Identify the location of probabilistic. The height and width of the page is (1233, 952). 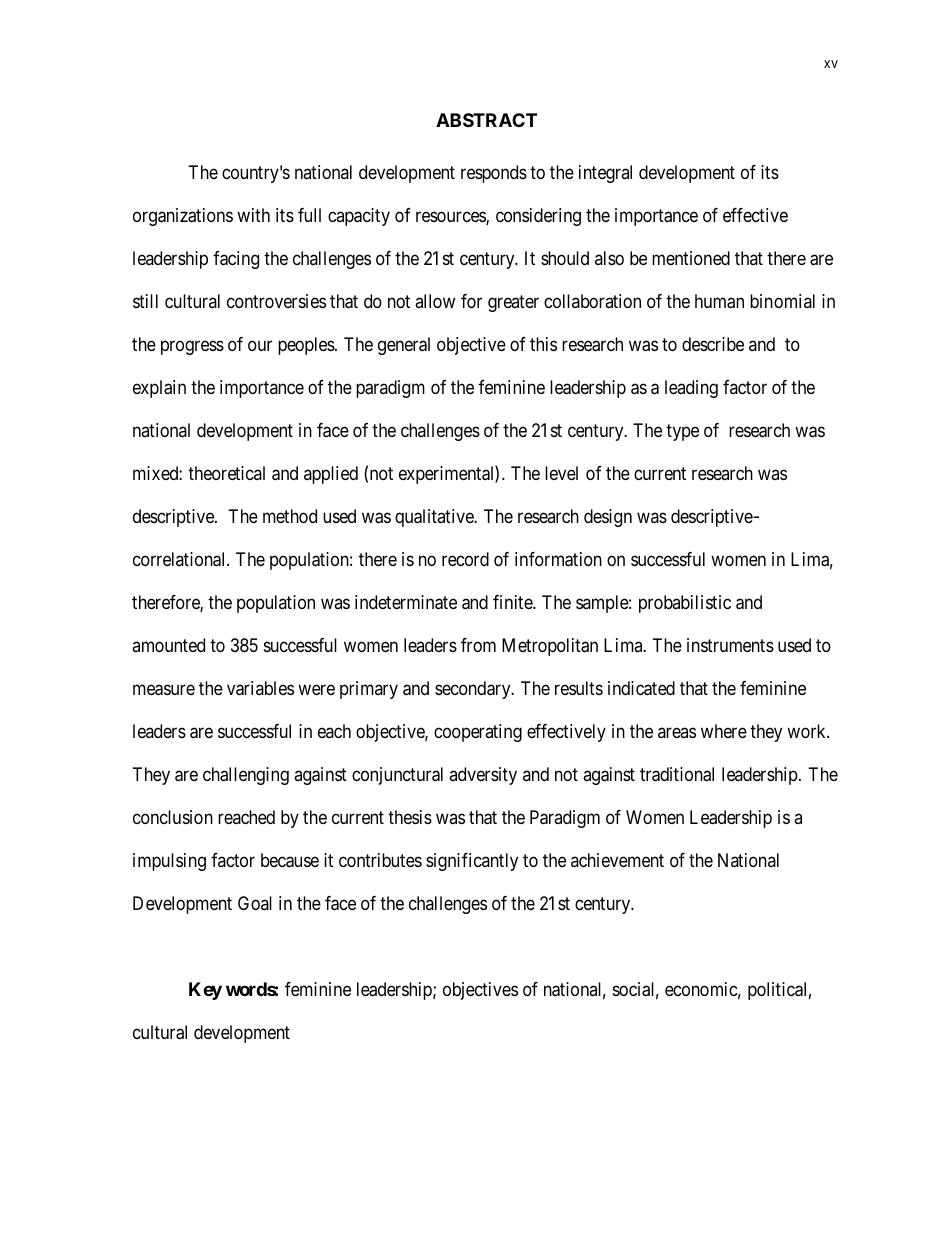
(685, 604).
